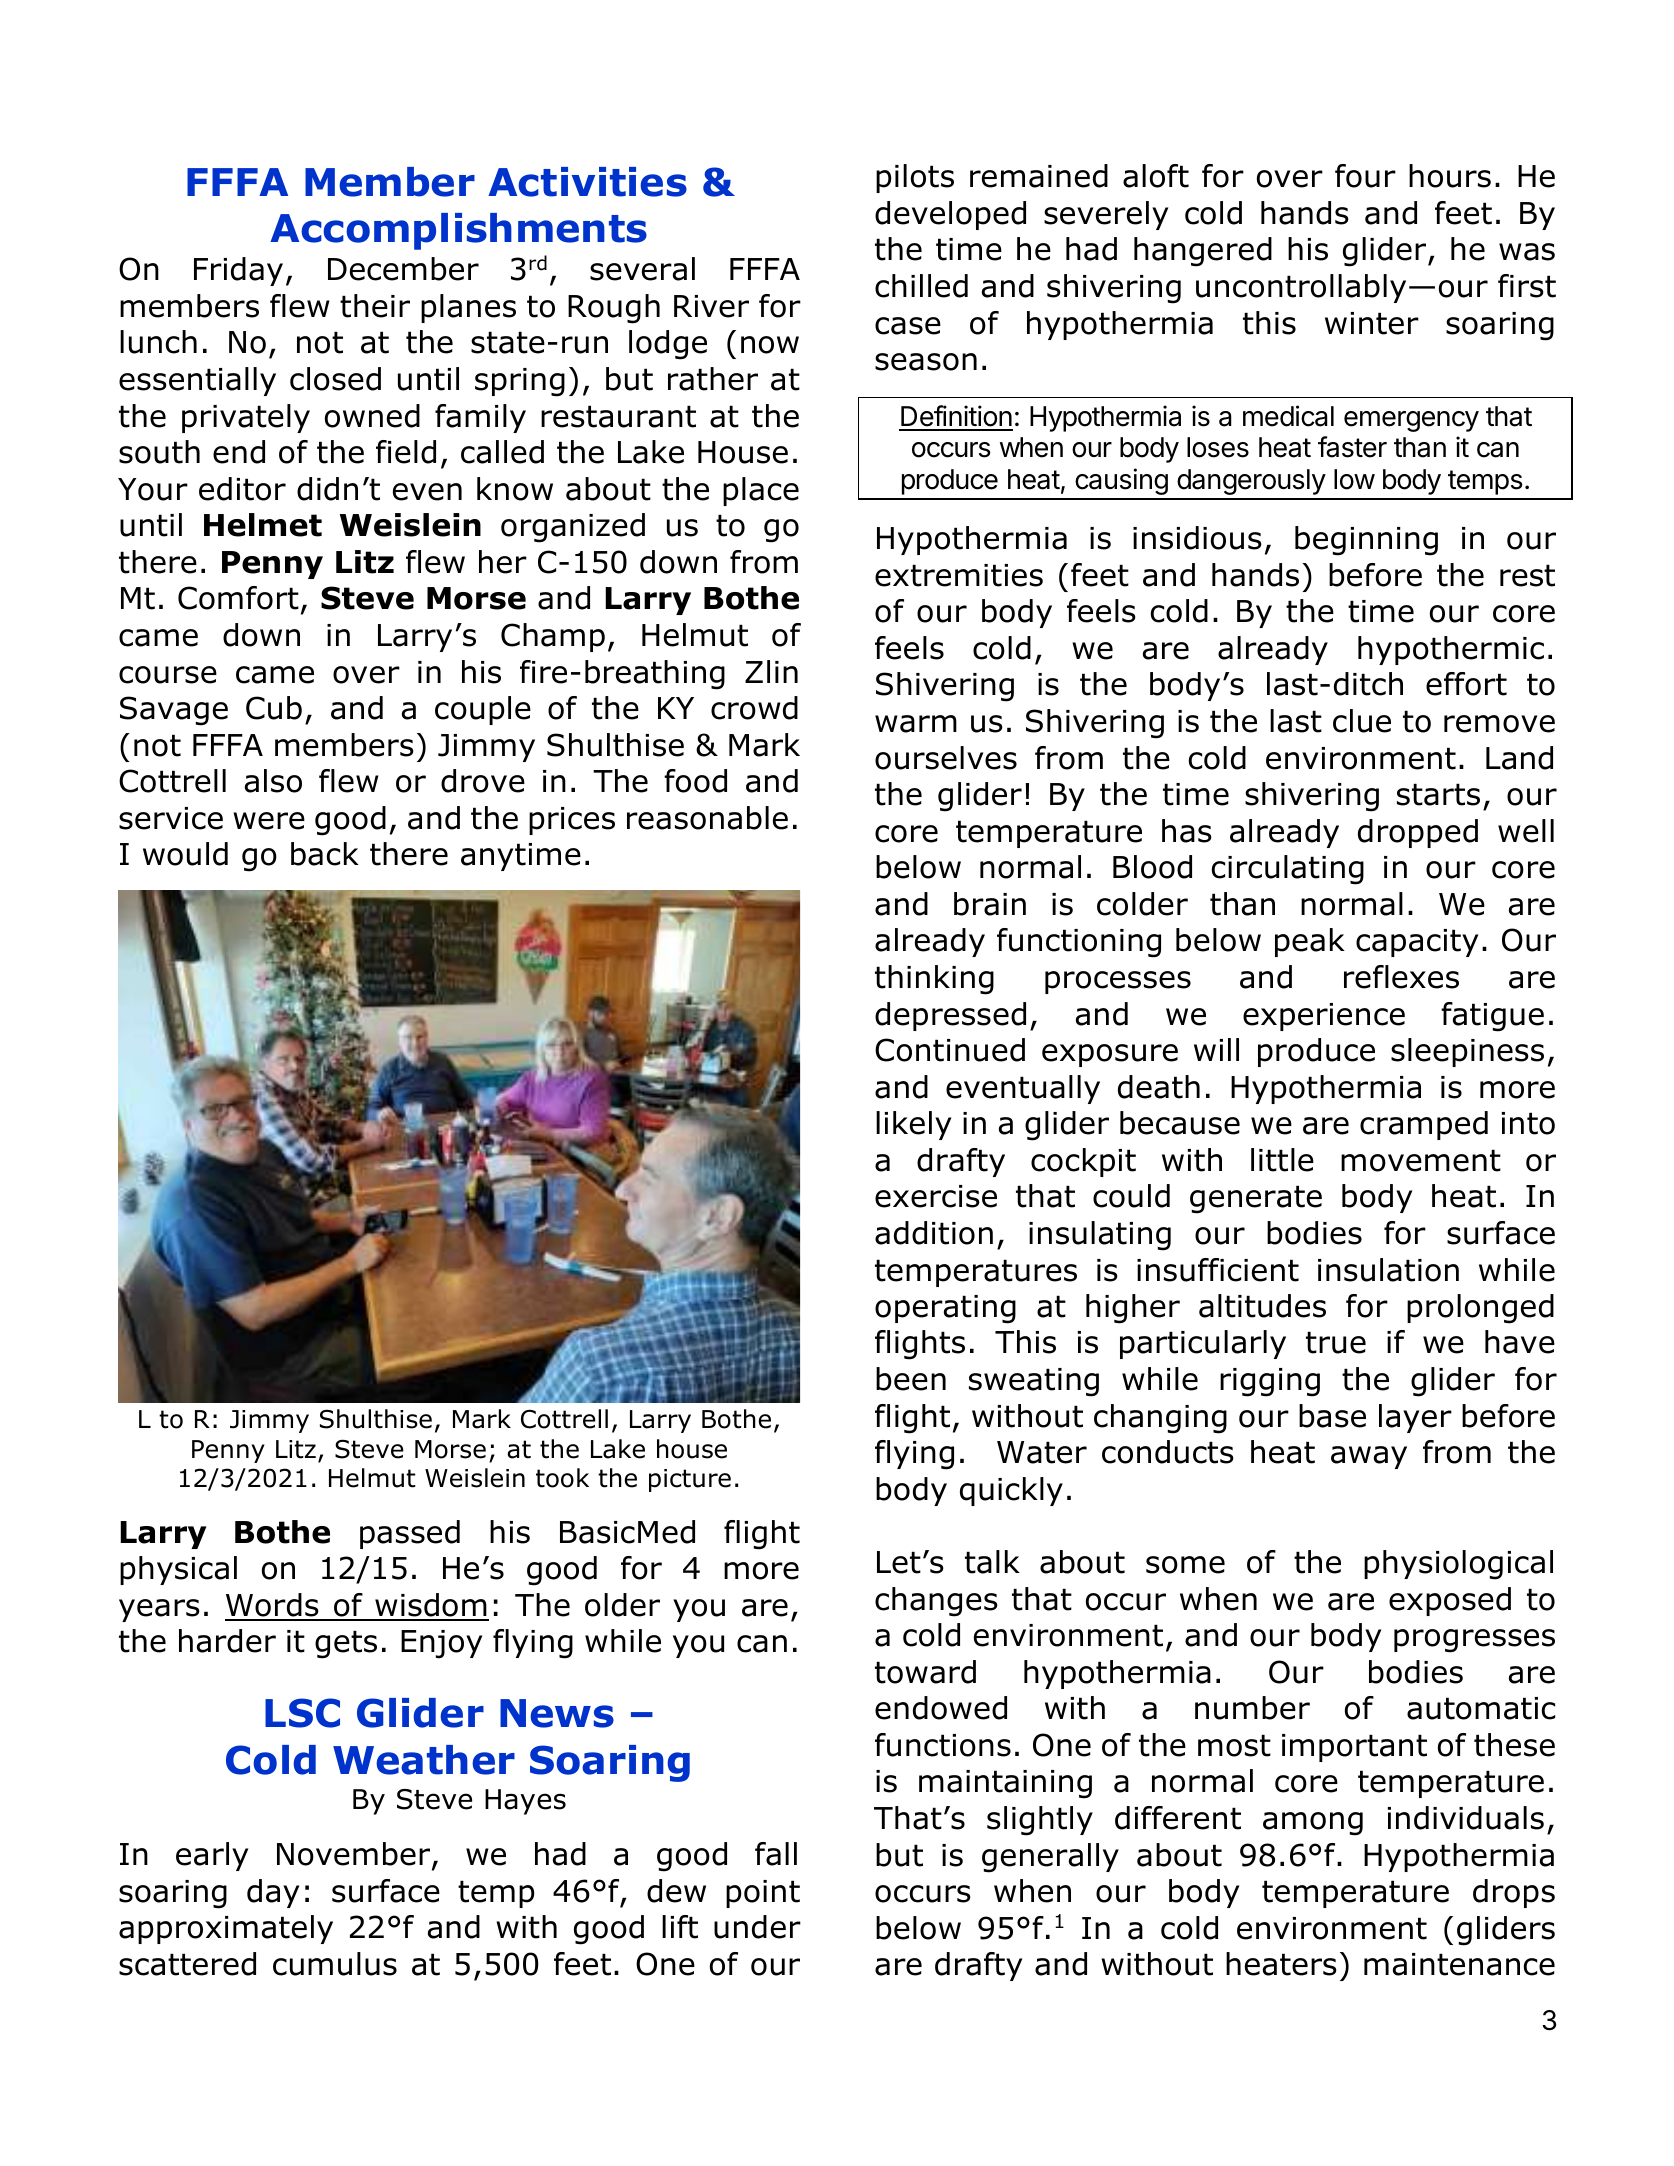 The width and height of the image is (1674, 2166). What do you see at coordinates (238, 271) in the image?
I see `Friday` at bounding box center [238, 271].
